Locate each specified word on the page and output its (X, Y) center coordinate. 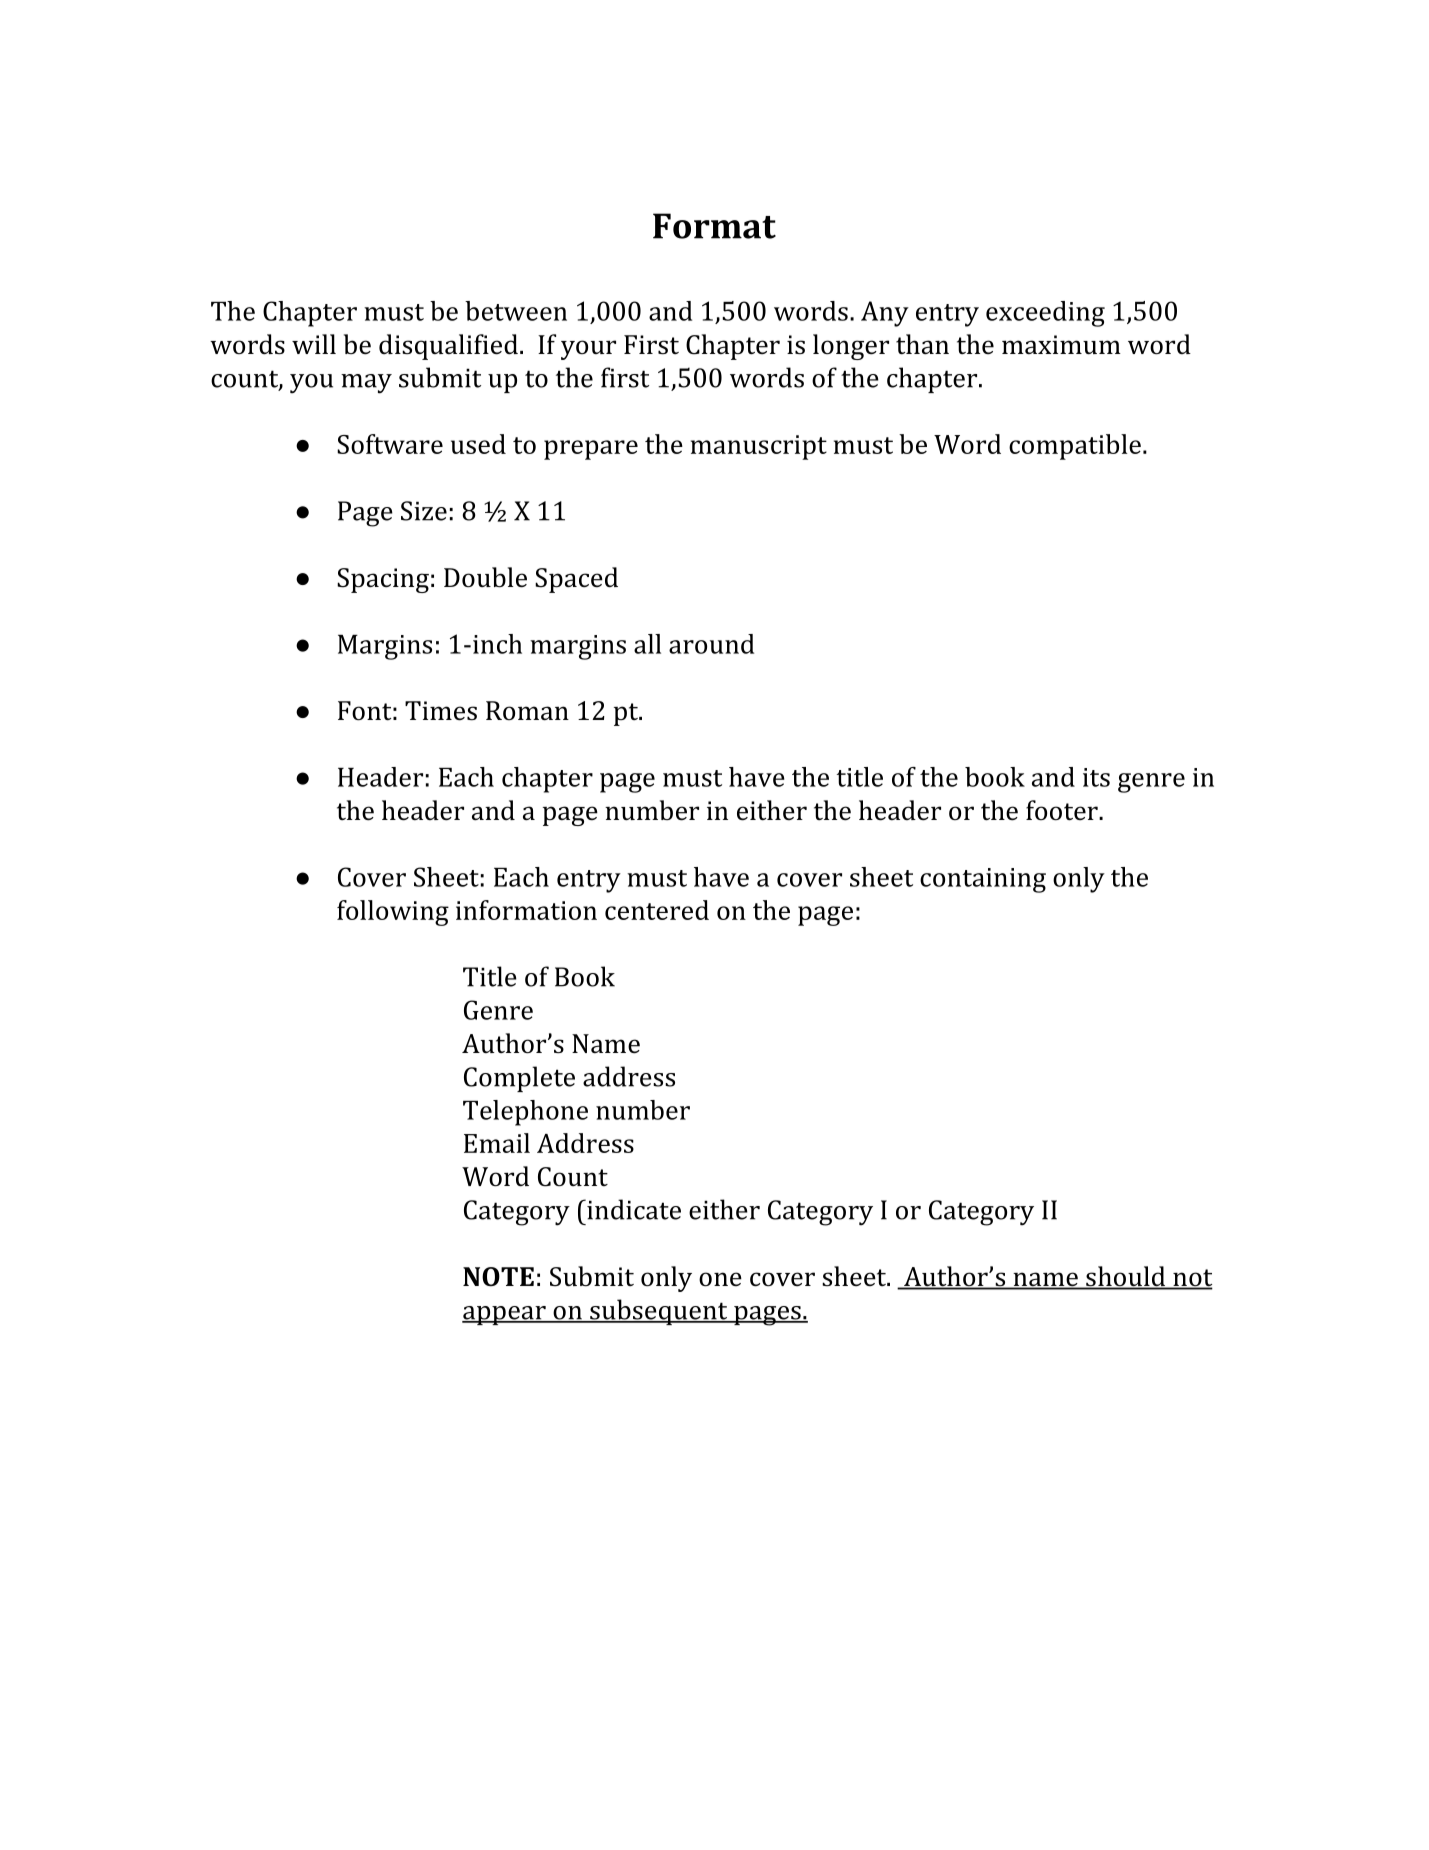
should (1126, 1277)
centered (657, 910)
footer (1063, 810)
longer (851, 347)
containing (983, 880)
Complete (519, 1079)
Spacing (383, 580)
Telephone (525, 1113)
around (711, 644)
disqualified (448, 347)
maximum (1061, 344)
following (393, 913)
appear (505, 1315)
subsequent (659, 1312)
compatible (1075, 447)
